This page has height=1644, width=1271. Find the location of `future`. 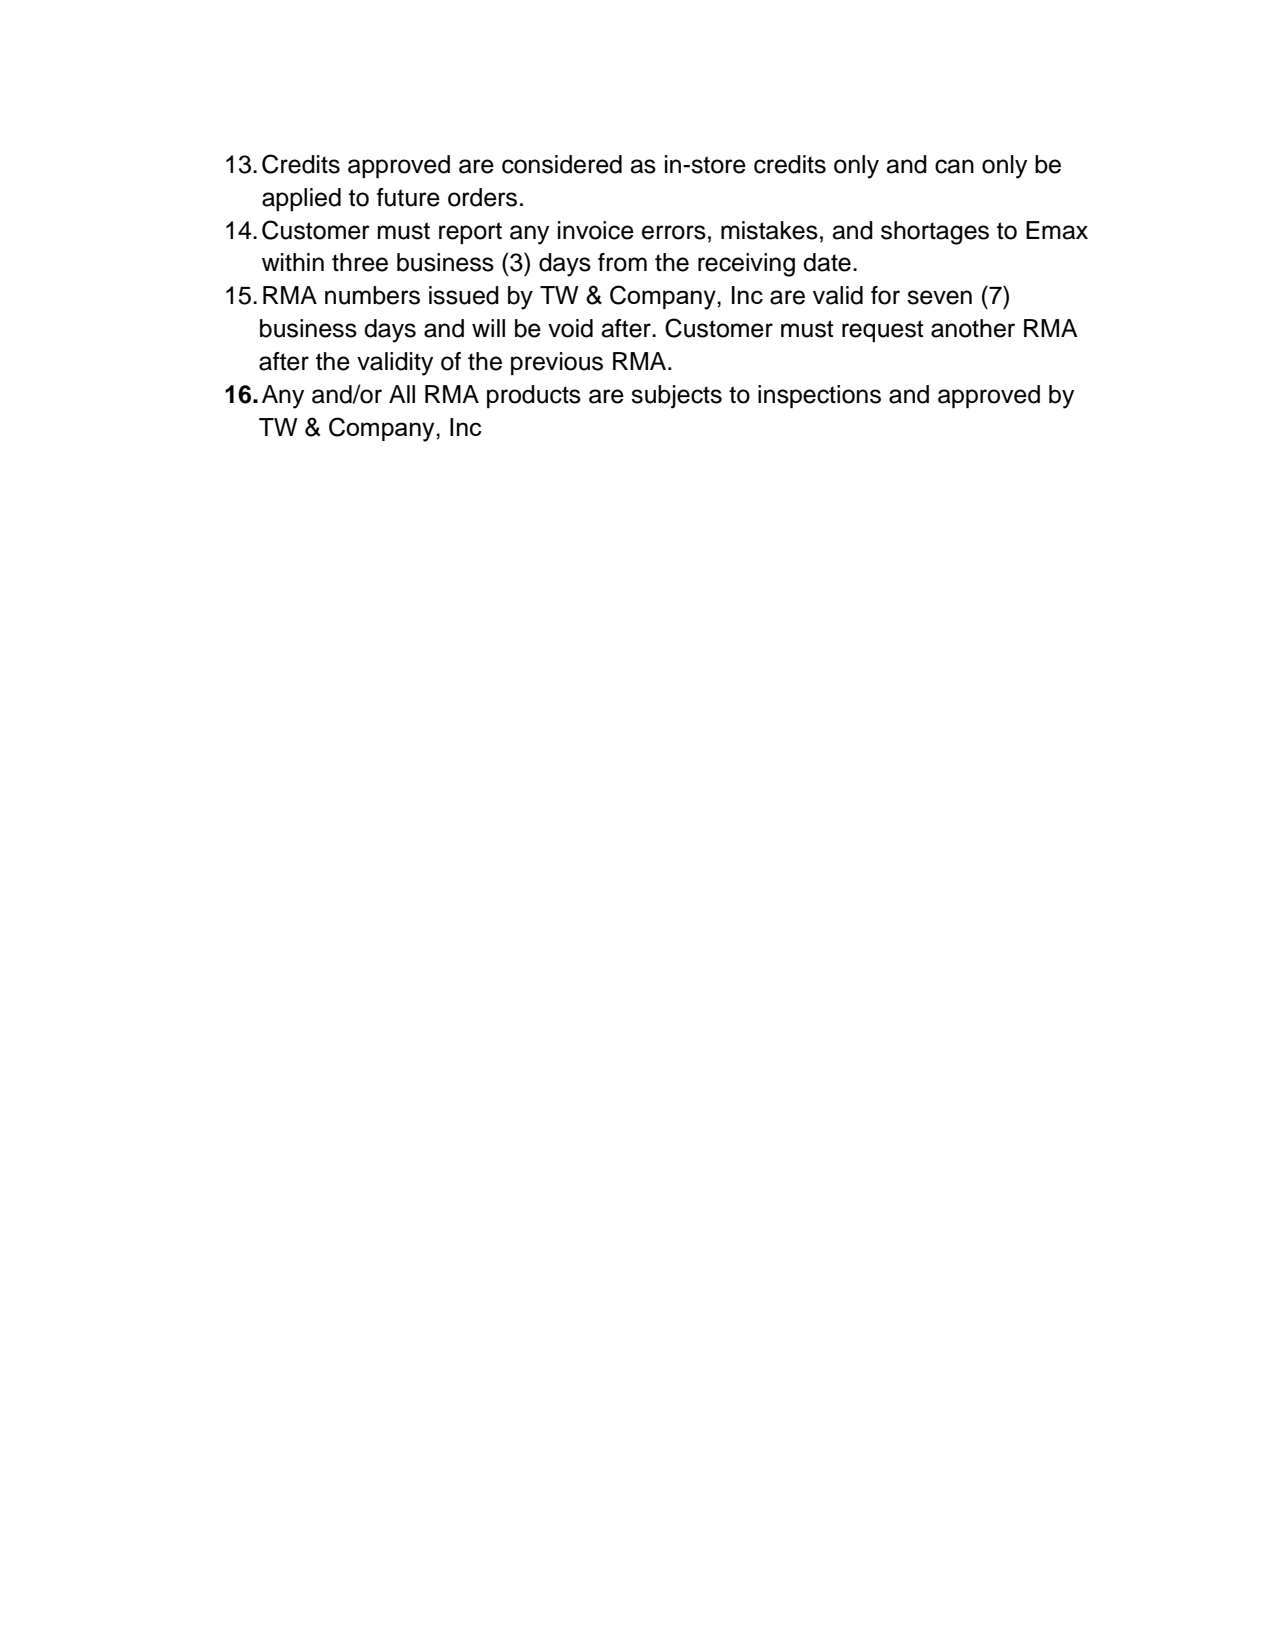

future is located at coordinates (408, 197).
